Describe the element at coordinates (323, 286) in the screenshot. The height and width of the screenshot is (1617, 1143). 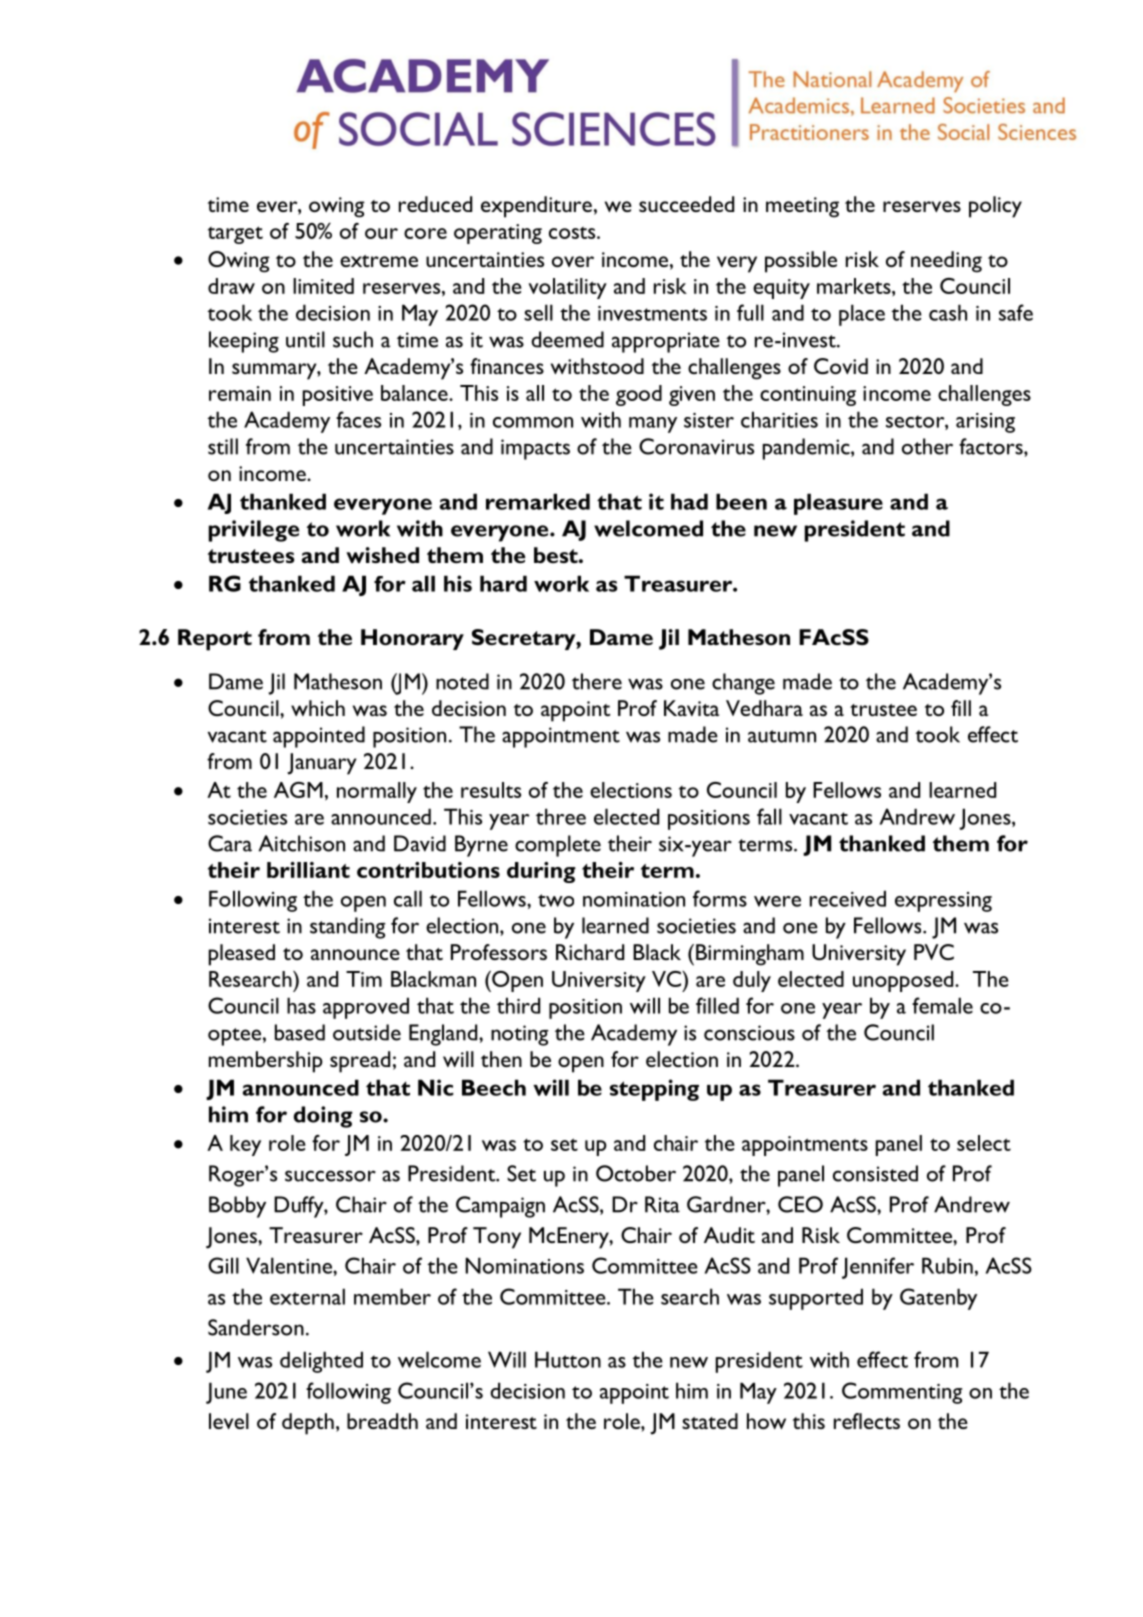
I see `limited` at that location.
